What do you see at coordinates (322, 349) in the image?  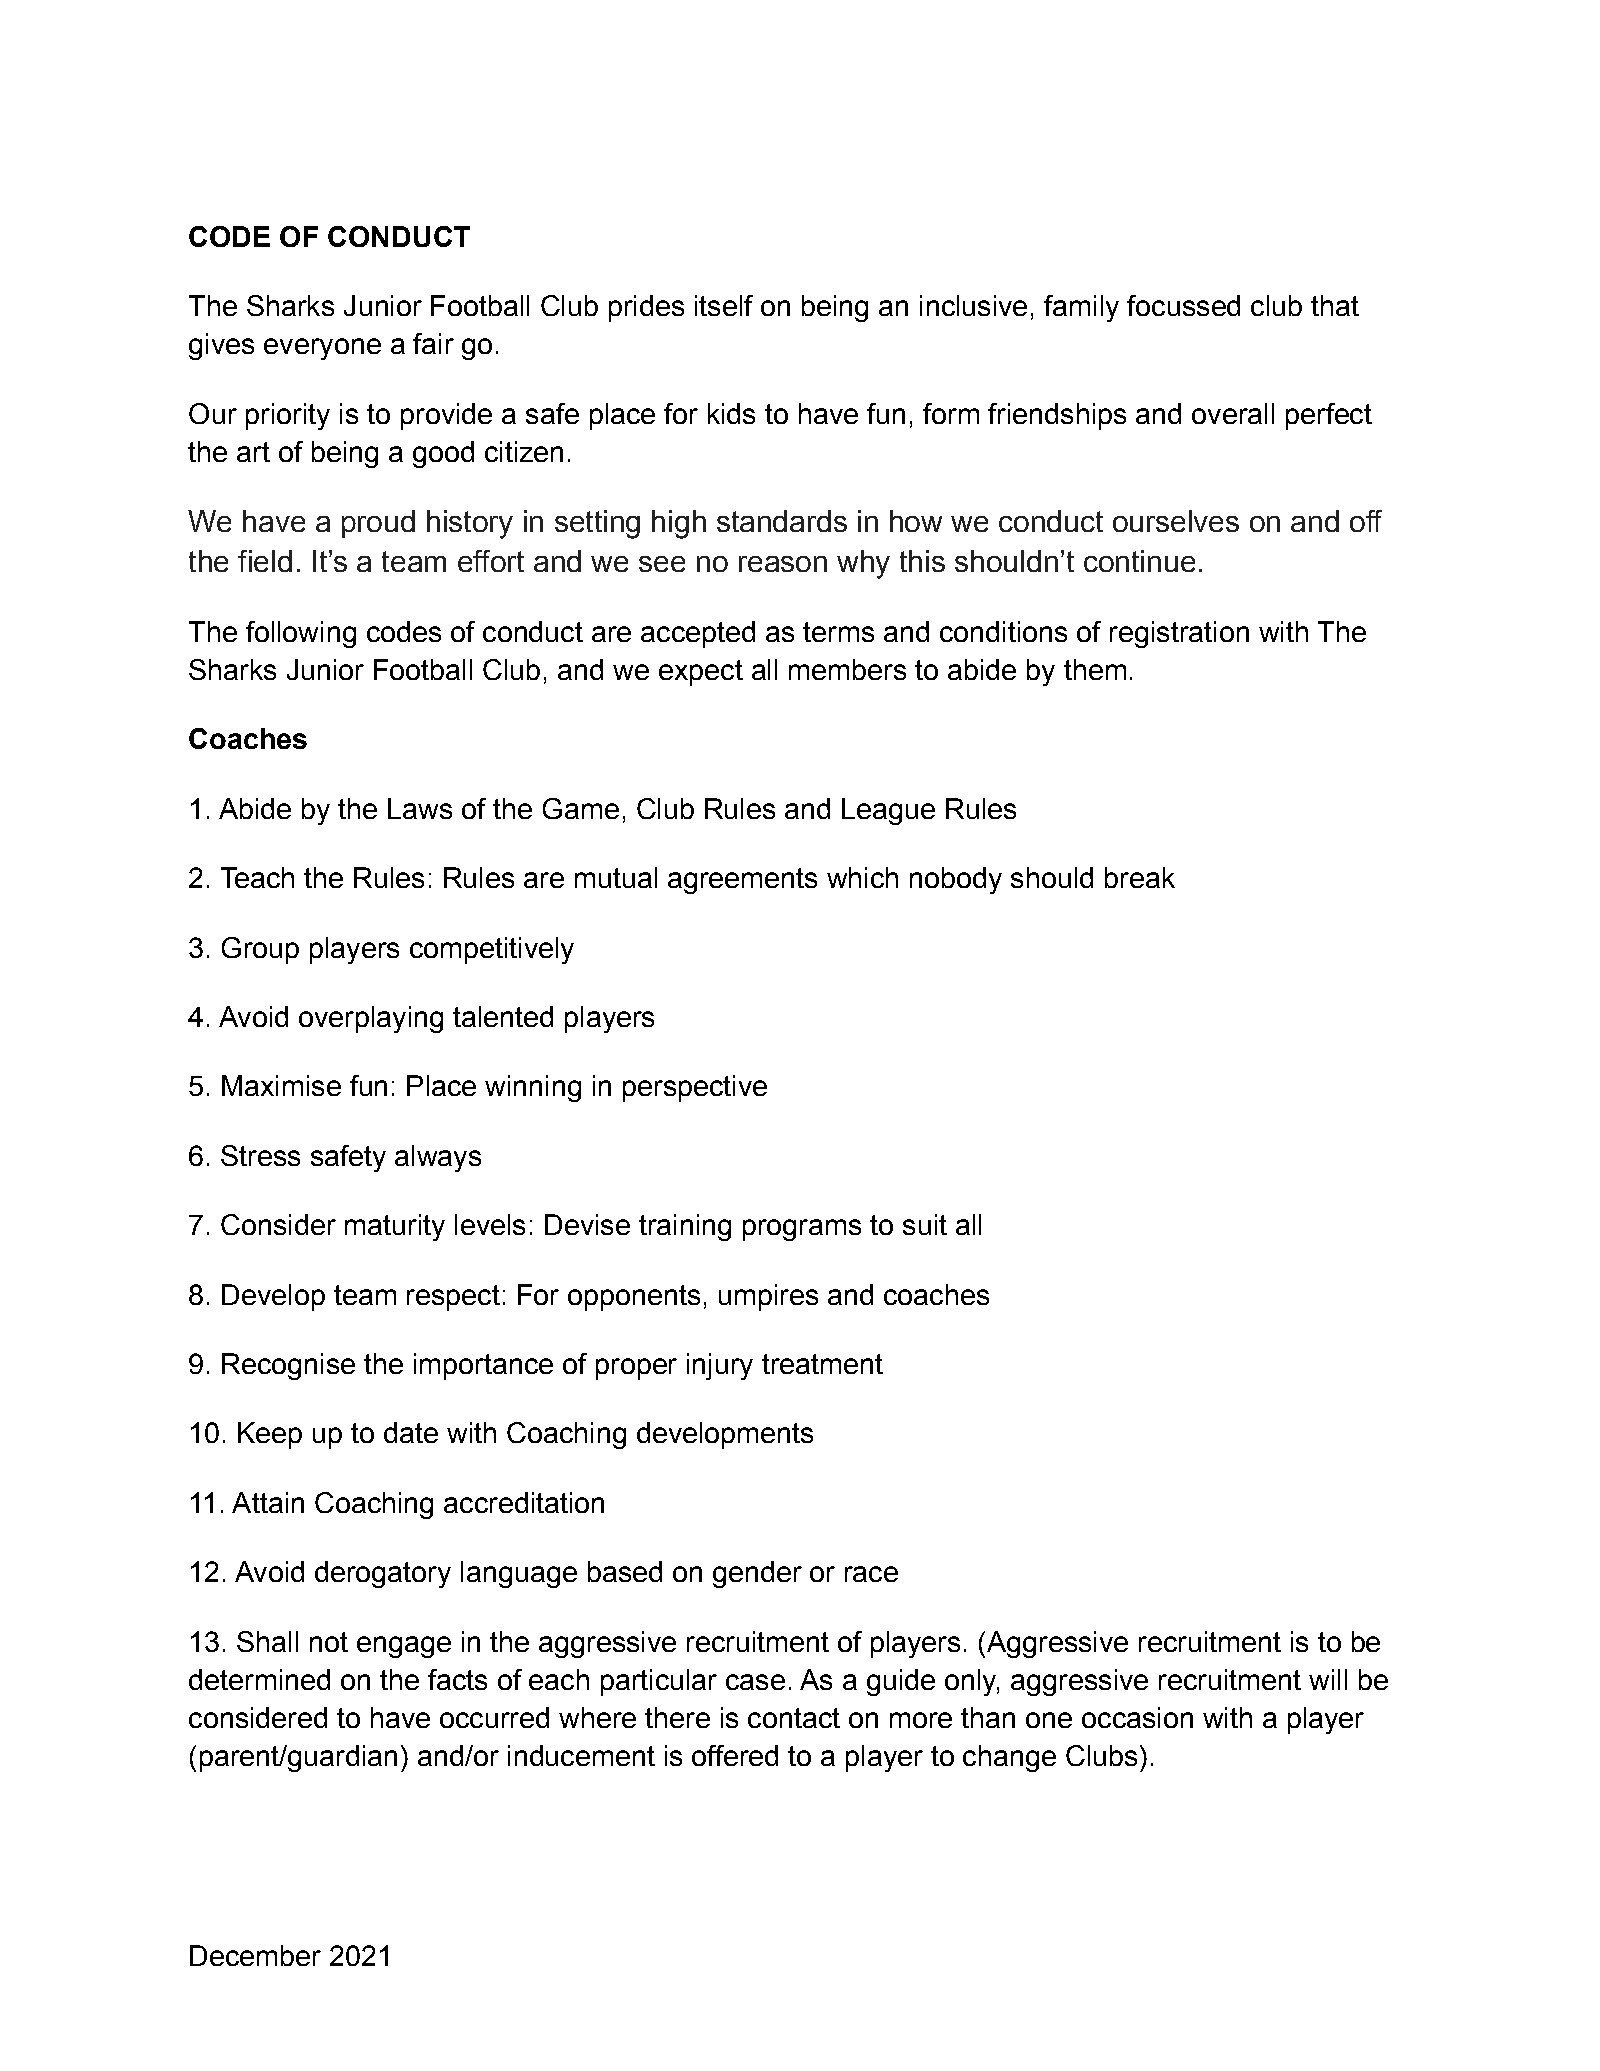 I see `everyone` at bounding box center [322, 349].
